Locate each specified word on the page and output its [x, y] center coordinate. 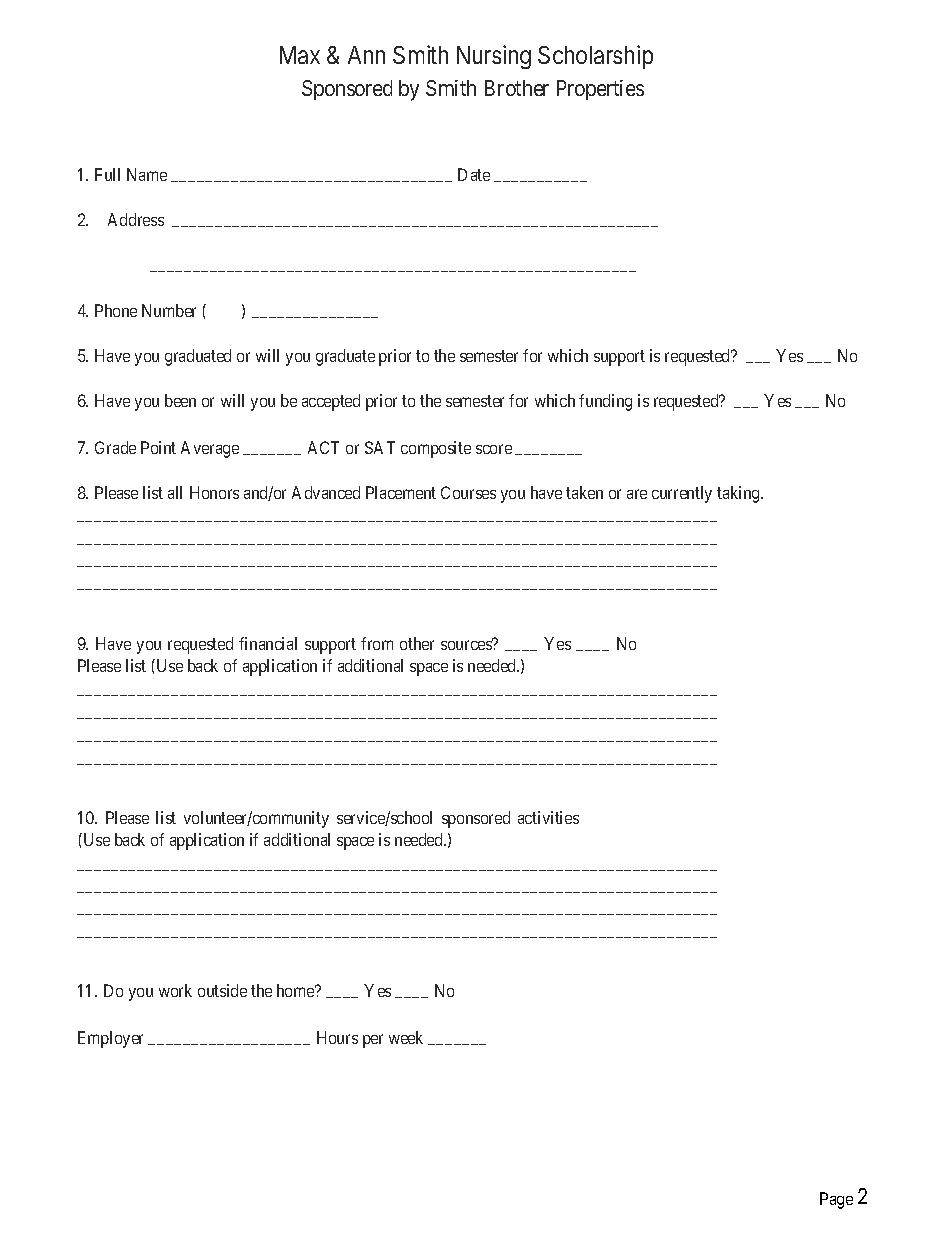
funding [605, 402]
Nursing [494, 57]
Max [300, 55]
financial [268, 643]
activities [548, 817]
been [180, 400]
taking [740, 494]
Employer [110, 1039]
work [175, 990]
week [406, 1037]
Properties [600, 90]
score [494, 449]
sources [467, 645]
